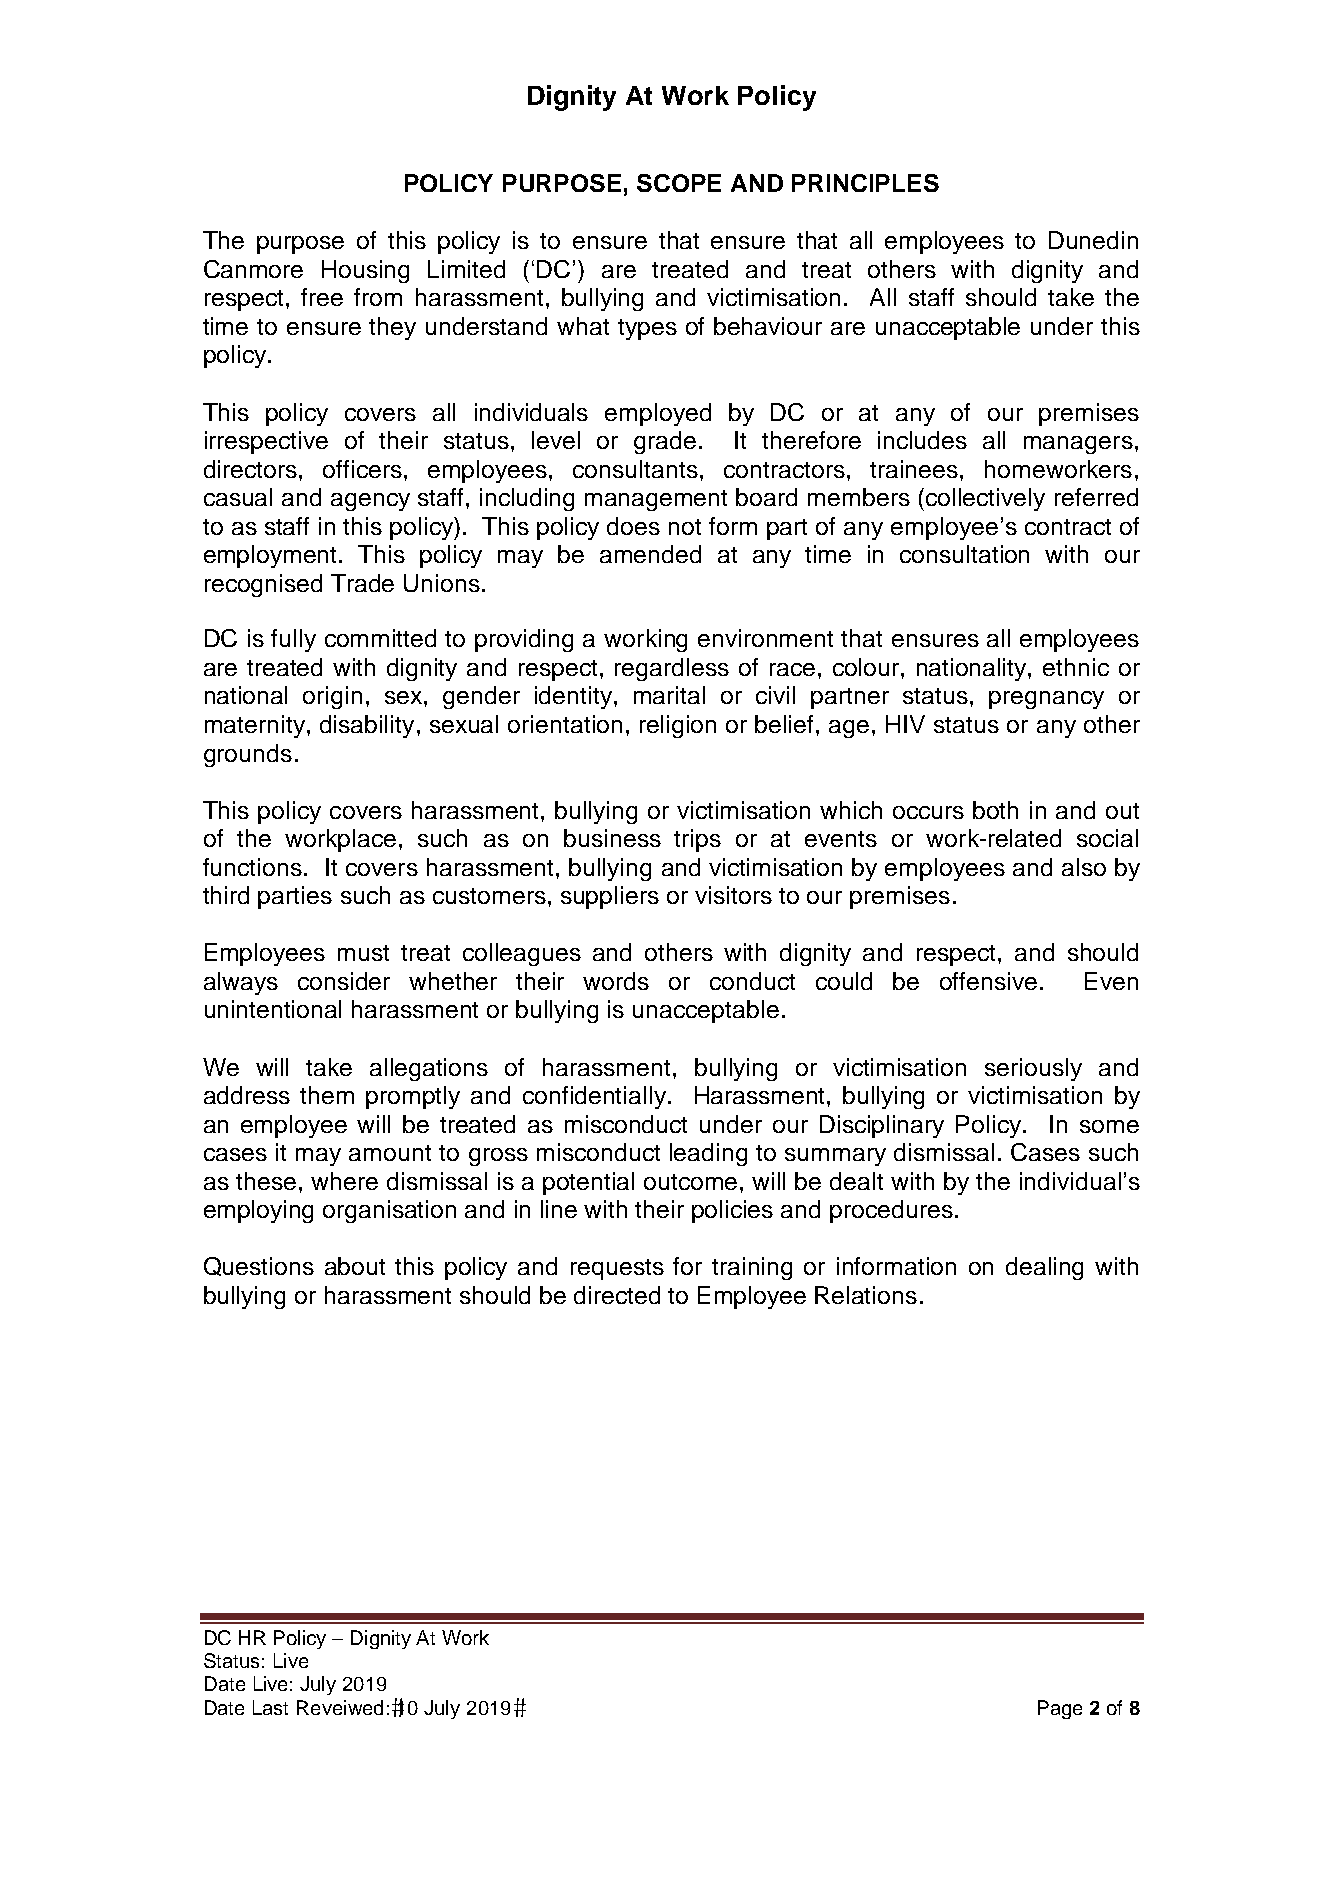 The width and height of the page is (1343, 1900). Describe the element at coordinates (363, 953) in the page. I see `must` at that location.
